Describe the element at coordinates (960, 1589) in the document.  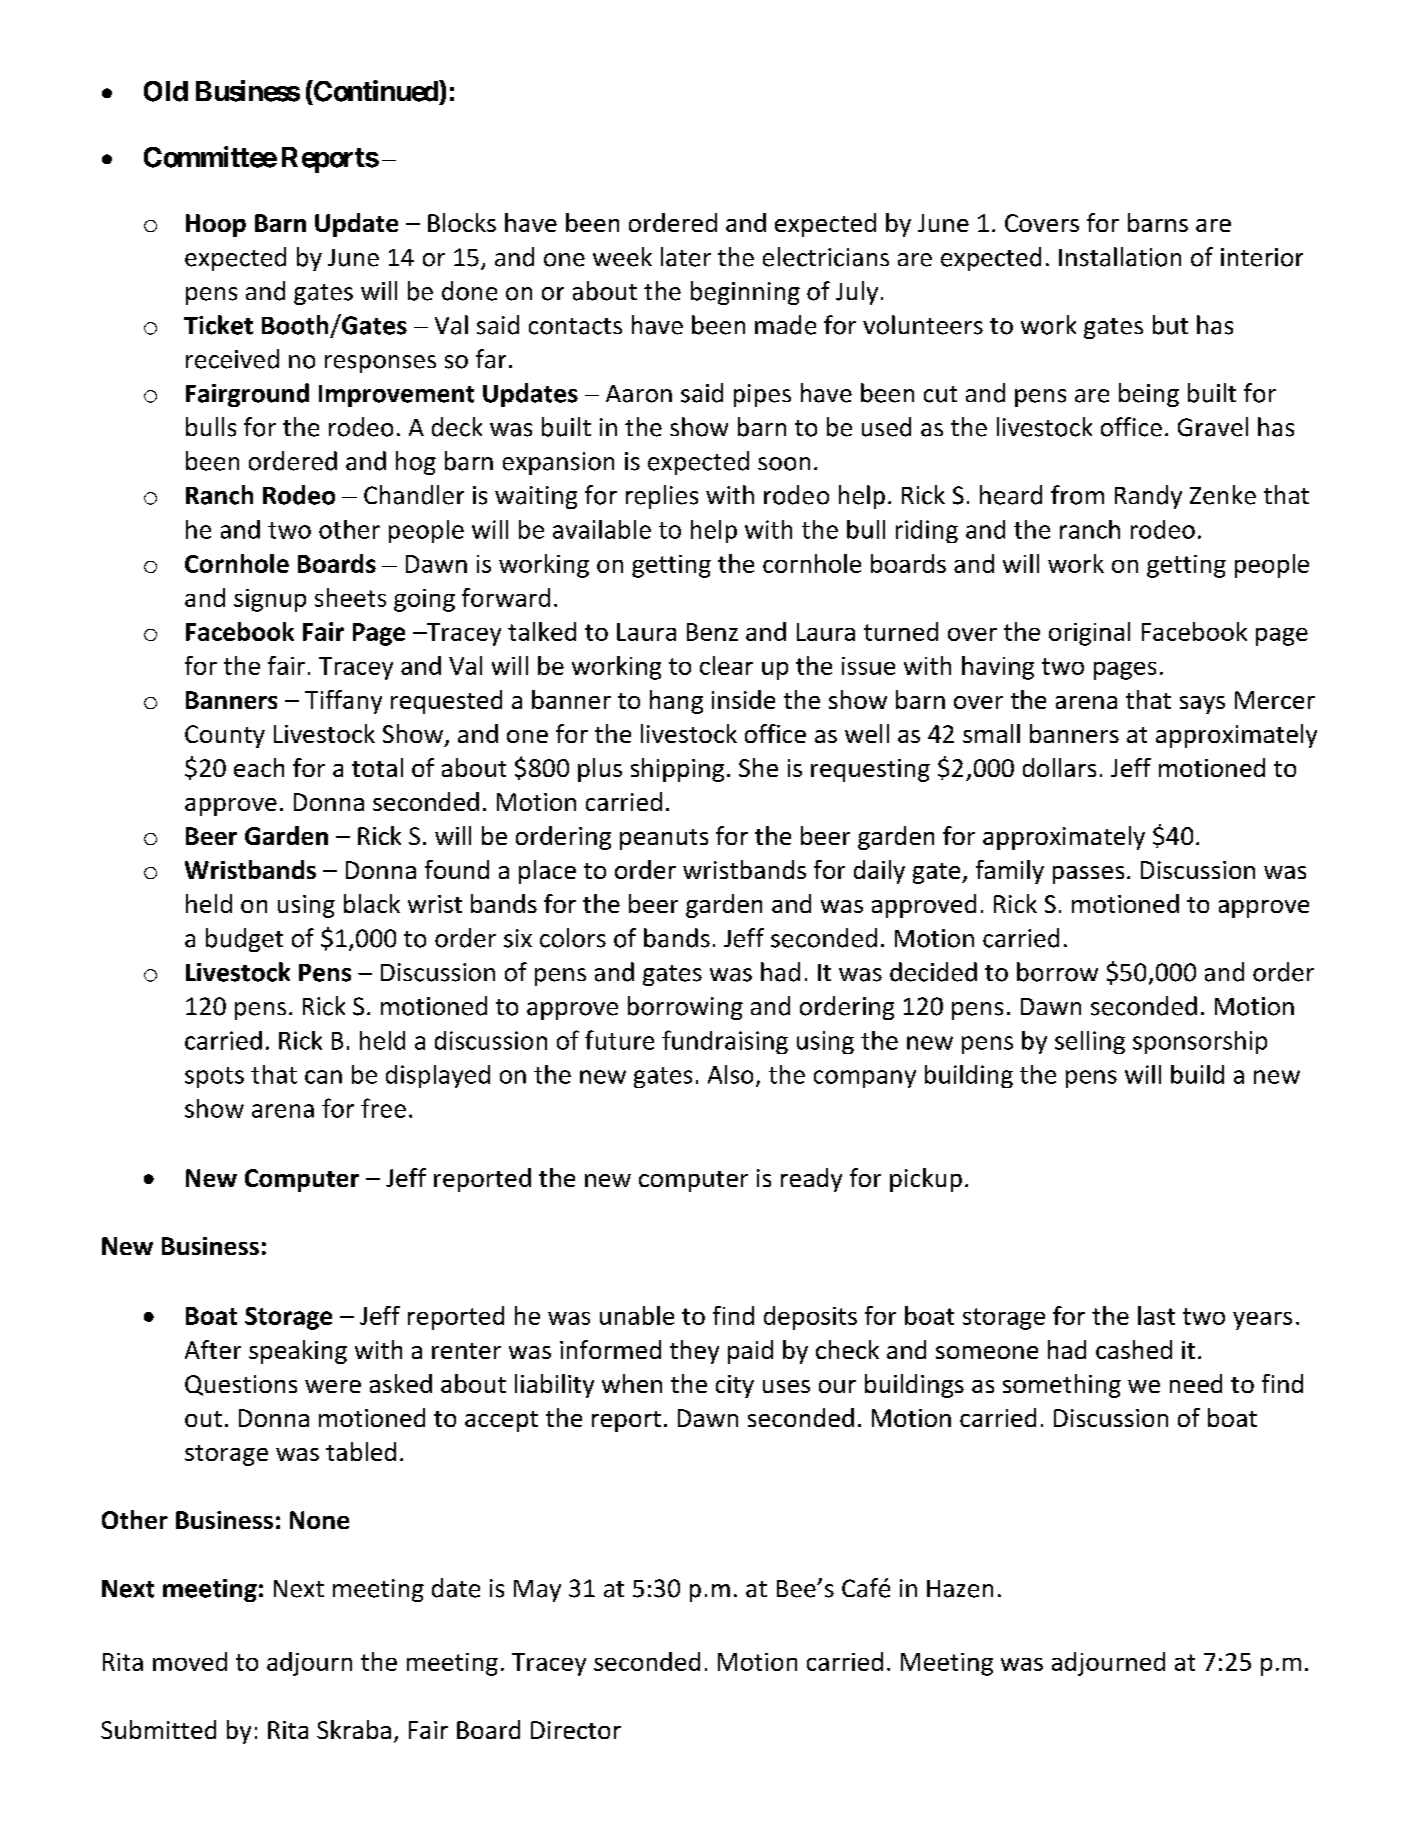
I see `Hazen` at that location.
